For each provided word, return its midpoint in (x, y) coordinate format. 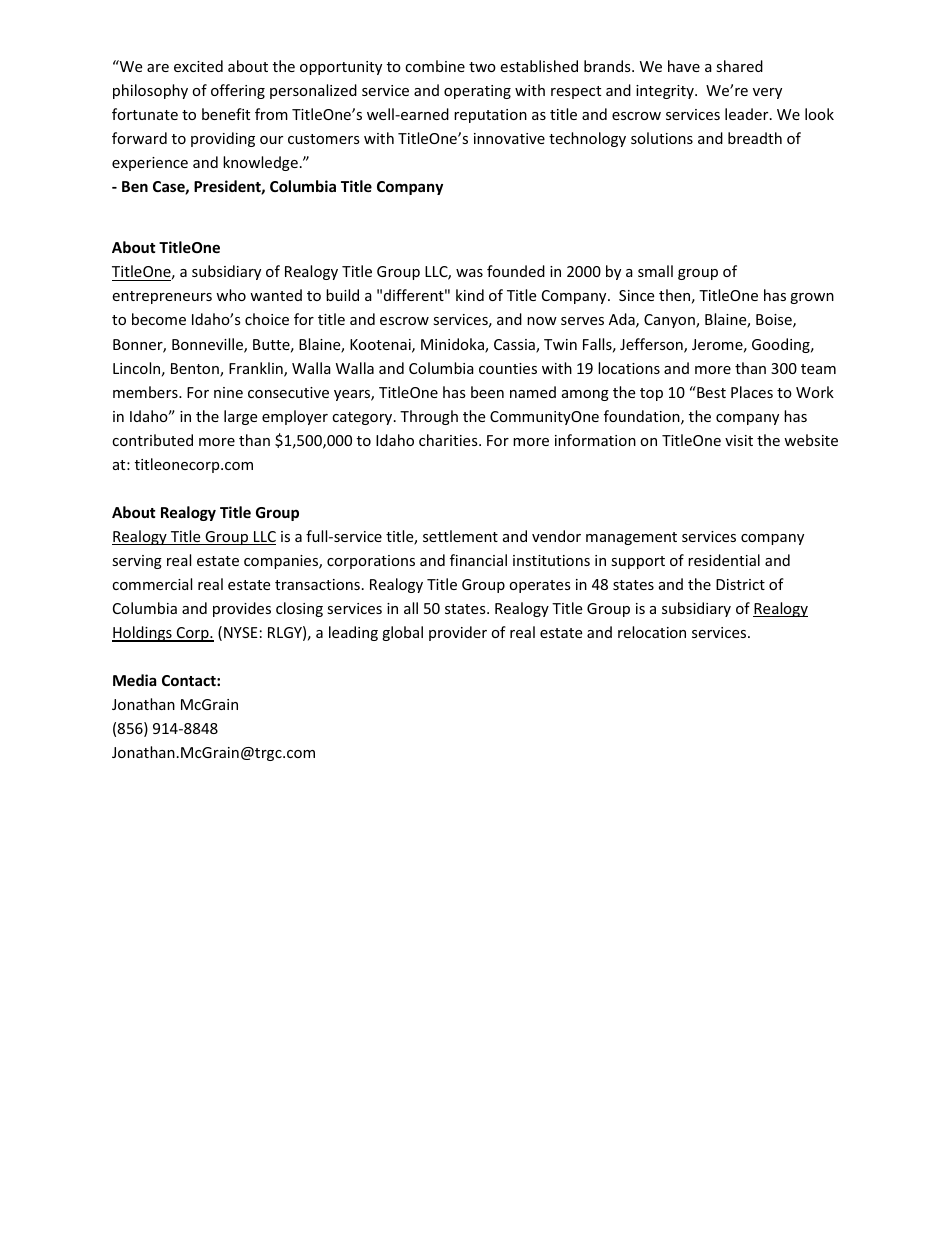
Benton (196, 370)
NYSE (241, 632)
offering (238, 91)
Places (752, 392)
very (767, 93)
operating (477, 92)
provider (458, 633)
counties (508, 368)
